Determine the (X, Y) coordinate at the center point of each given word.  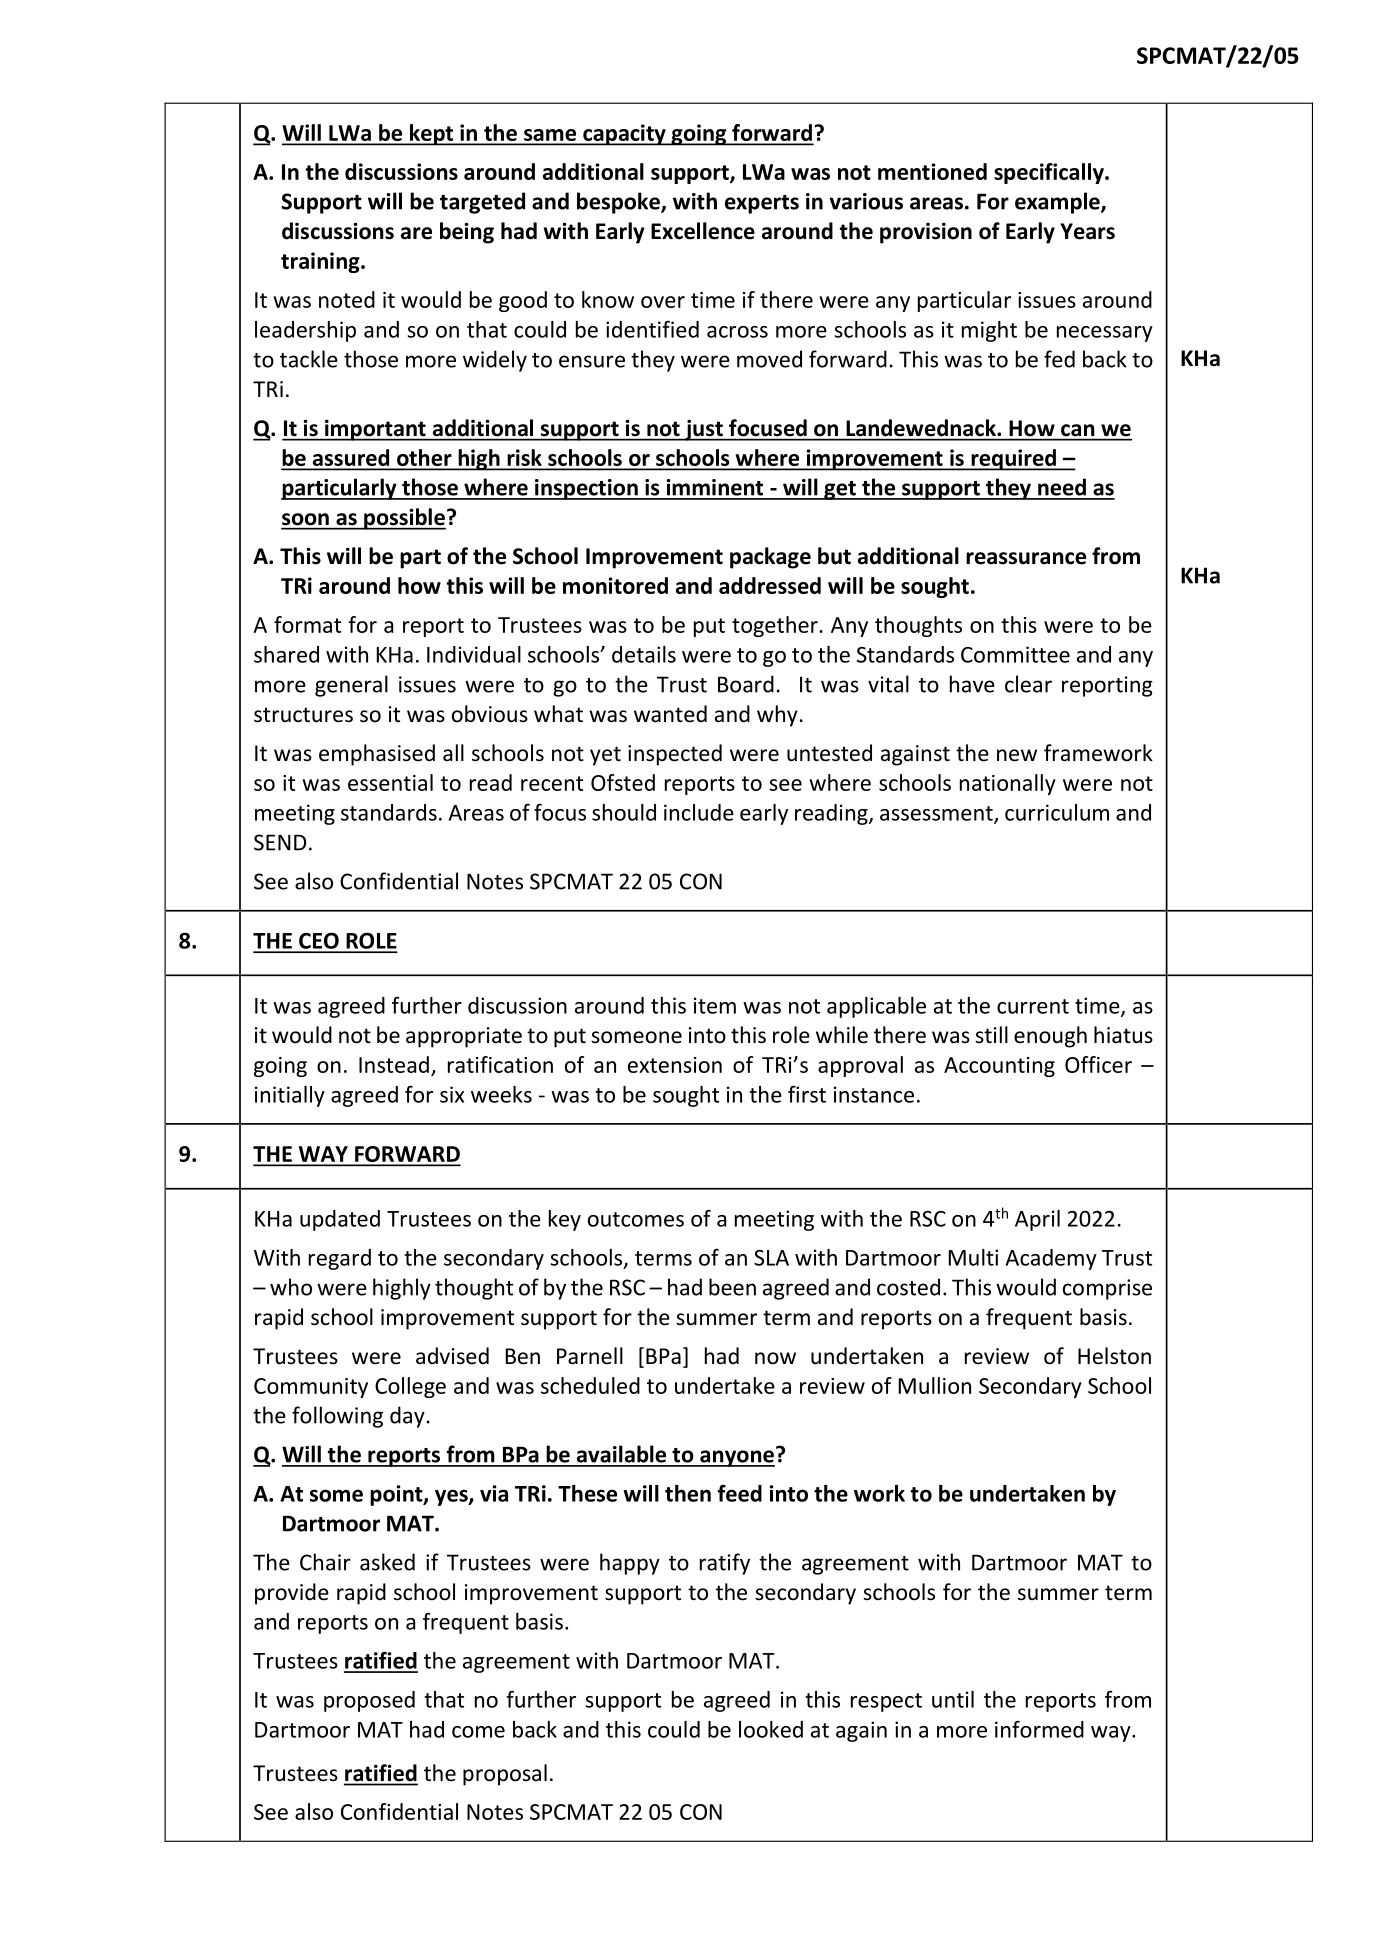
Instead (394, 1064)
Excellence (703, 231)
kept (432, 135)
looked (771, 1729)
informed (1039, 1729)
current (1033, 1006)
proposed (369, 1701)
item (715, 1005)
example (1058, 203)
